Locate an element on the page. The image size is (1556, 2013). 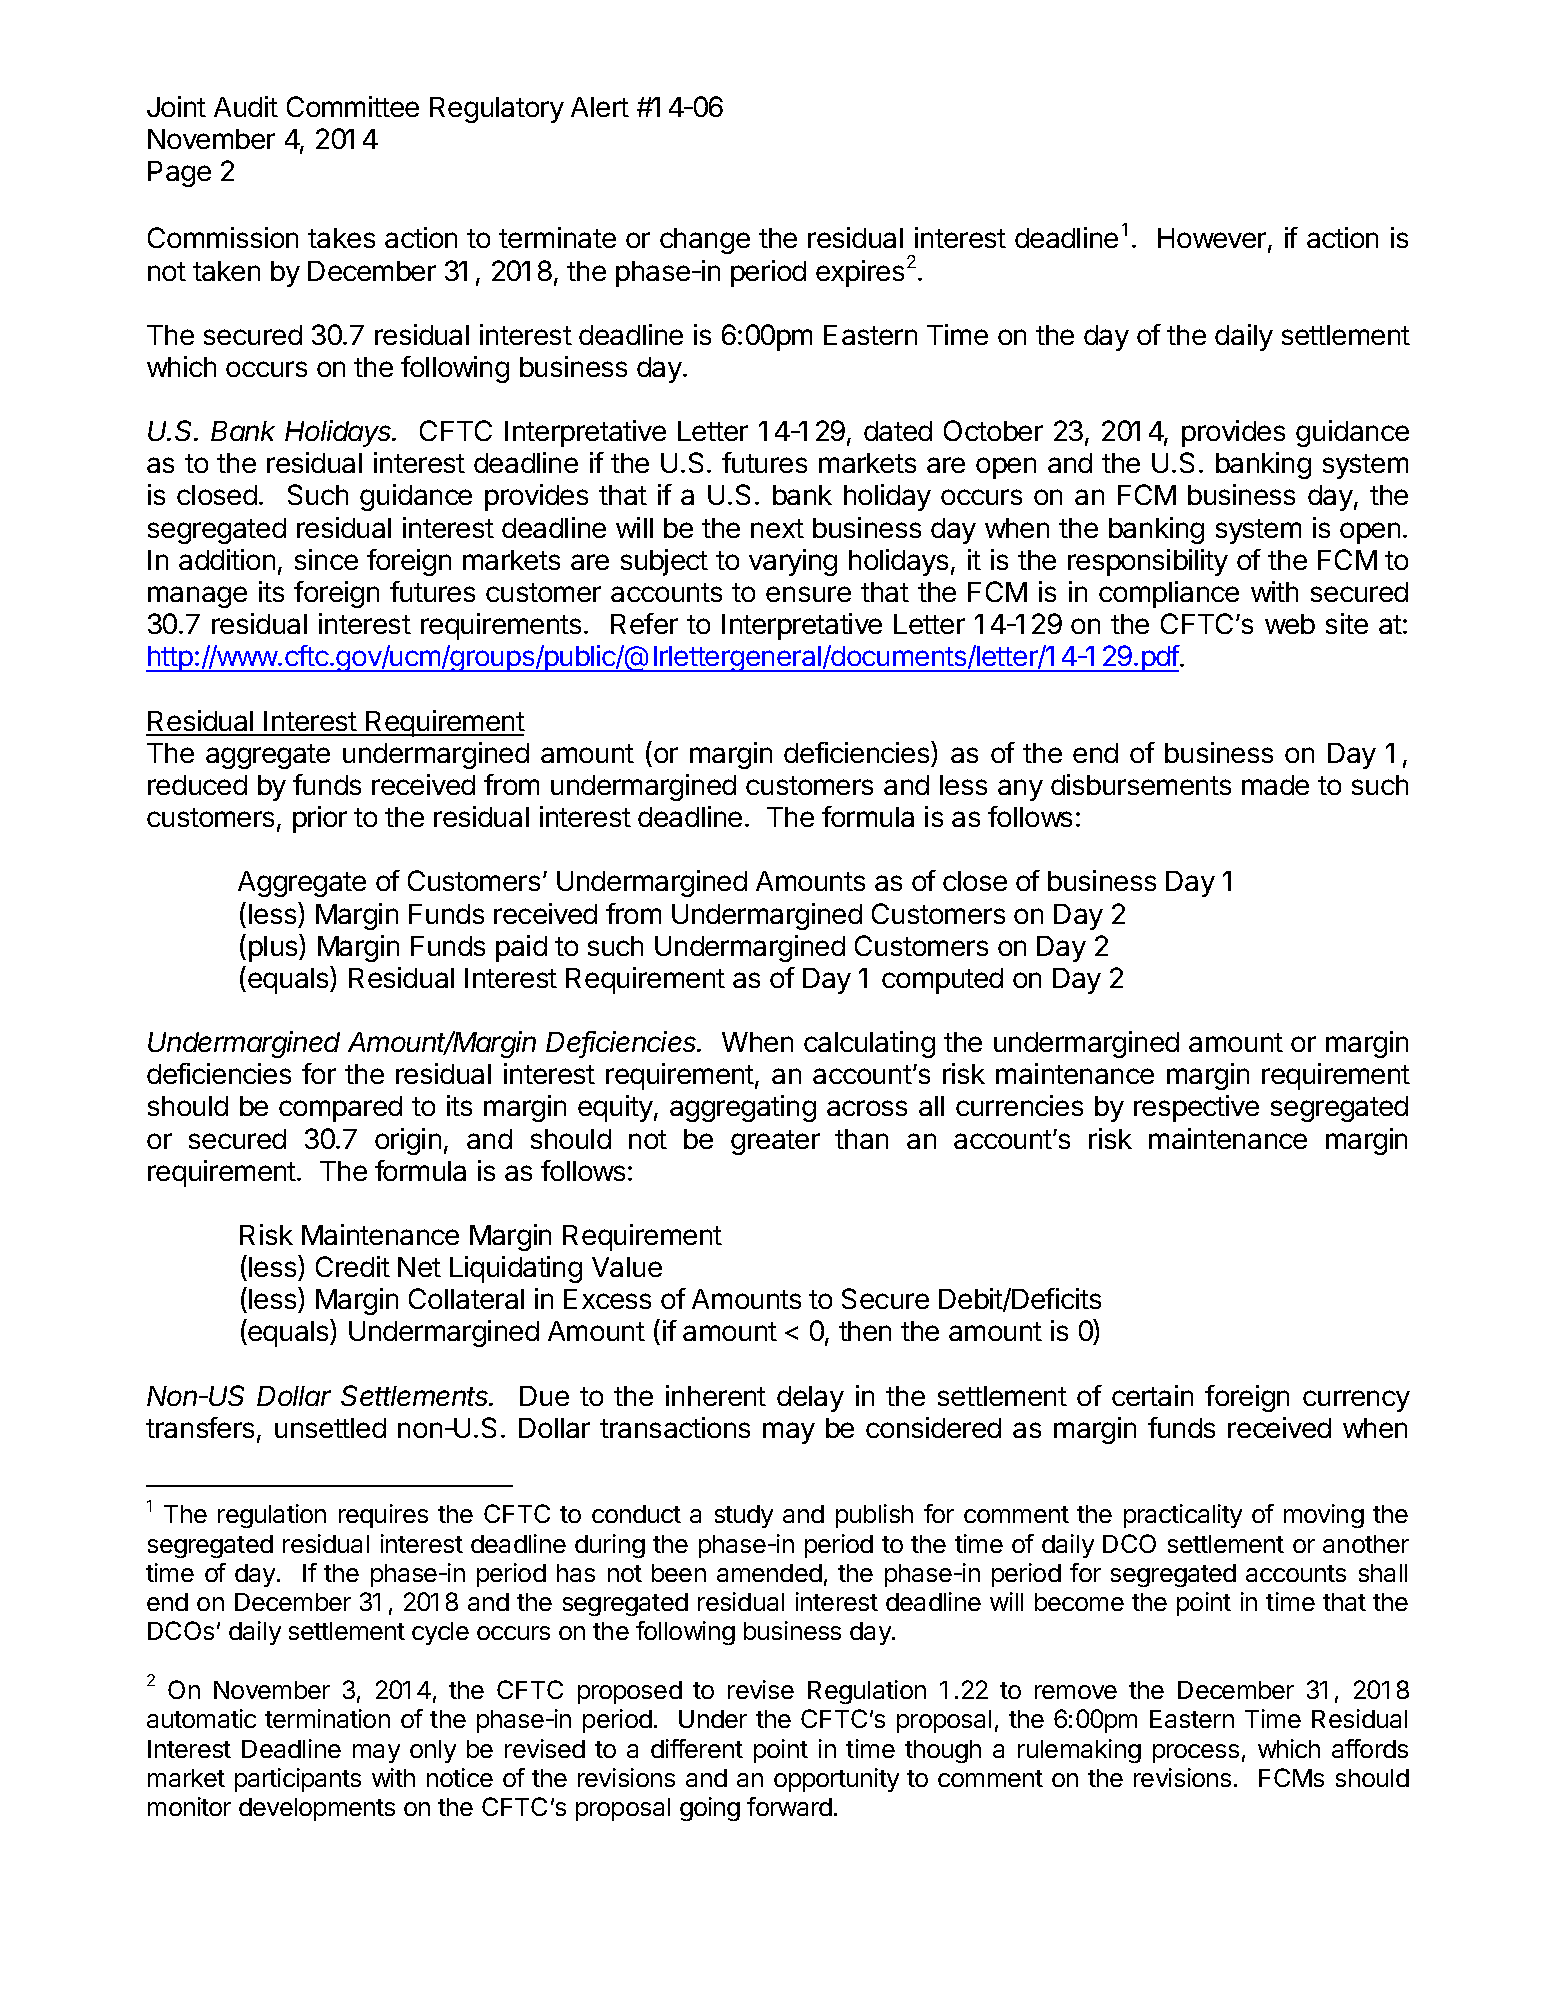
respective is located at coordinates (1196, 1108).
